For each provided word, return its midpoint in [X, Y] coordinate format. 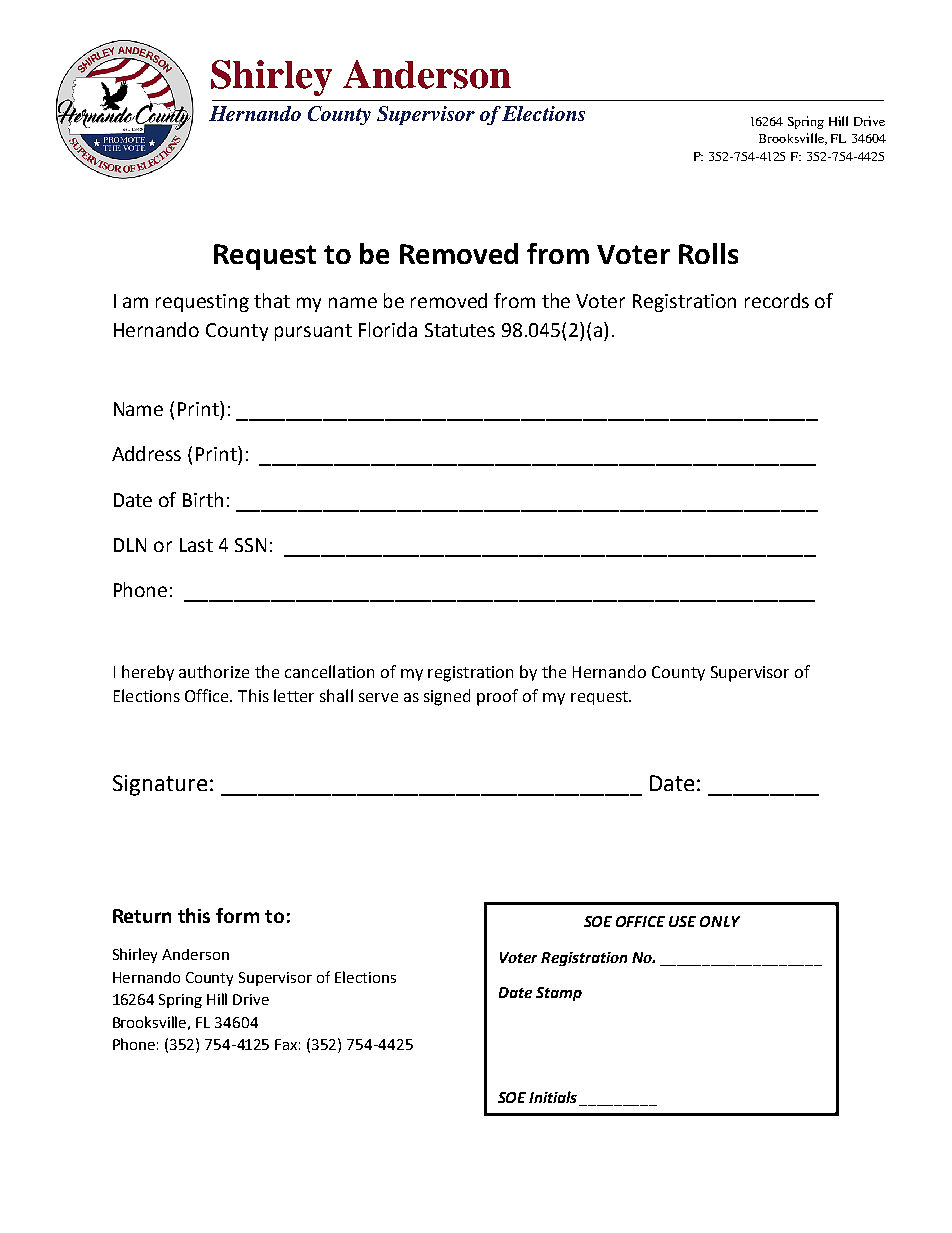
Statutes [460, 330]
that [272, 300]
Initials [553, 1097]
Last [196, 545]
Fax [287, 1044]
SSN [250, 545]
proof [497, 697]
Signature [160, 785]
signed [447, 697]
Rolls [708, 253]
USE [682, 921]
